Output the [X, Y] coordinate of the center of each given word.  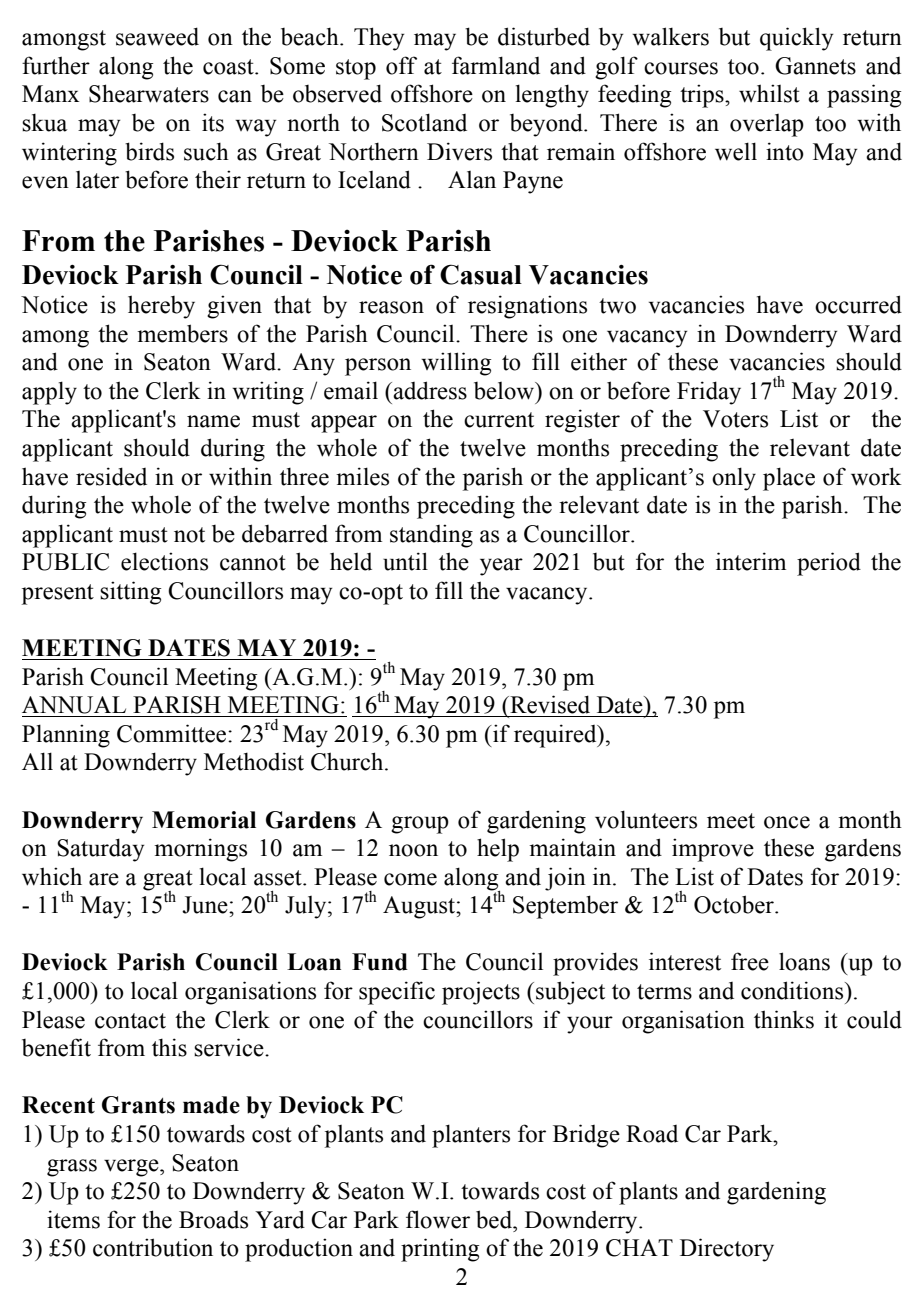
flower [438, 1219]
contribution [153, 1247]
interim [751, 561]
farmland [496, 65]
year [501, 567]
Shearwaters [149, 93]
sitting [130, 593]
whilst [769, 93]
